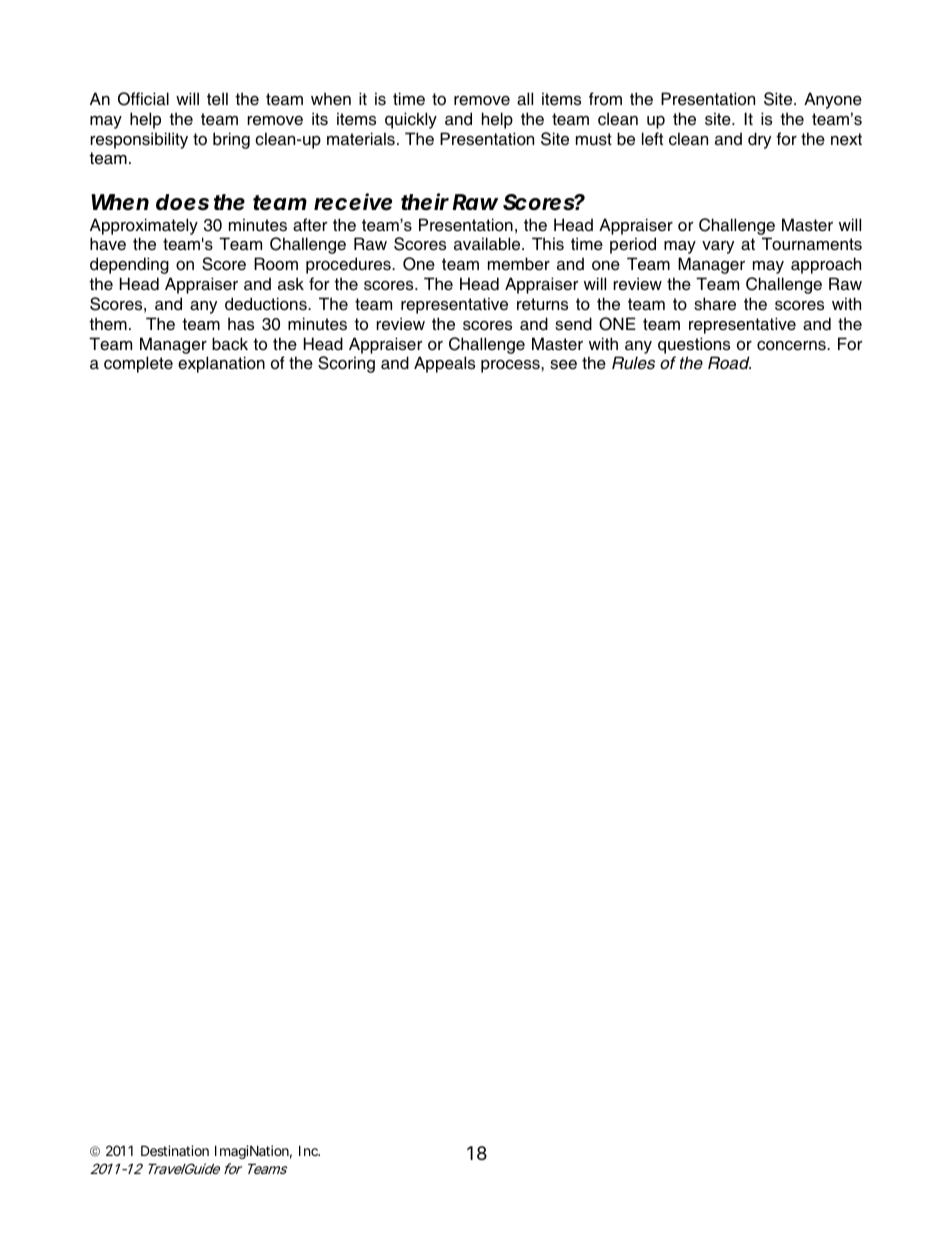 This image has height=1233, width=952. What do you see at coordinates (563, 365) in the image?
I see `see` at bounding box center [563, 365].
